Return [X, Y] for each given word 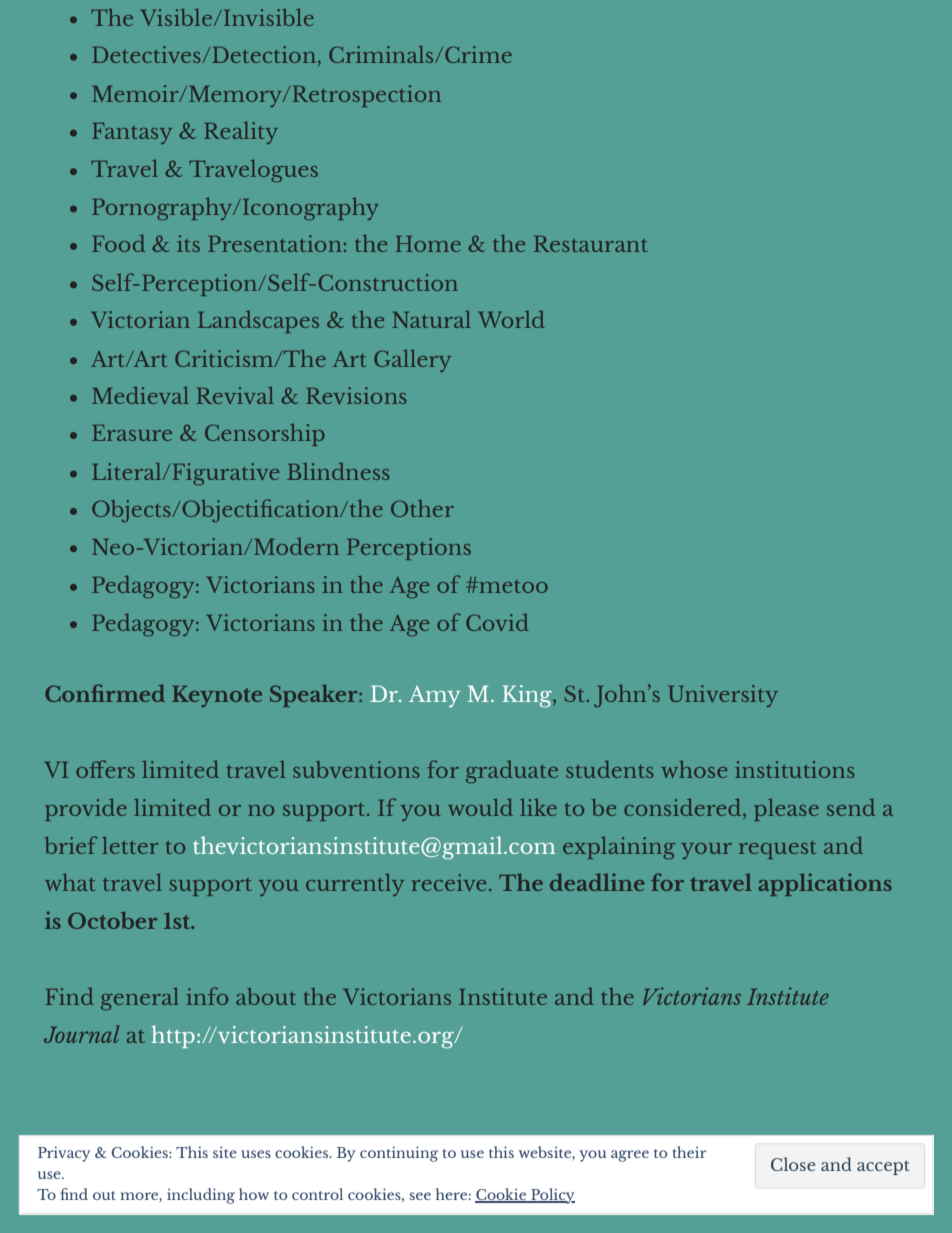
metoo [512, 586]
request [777, 850]
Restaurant [590, 244]
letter [130, 845]
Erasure [132, 433]
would [480, 807]
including [201, 1196]
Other [422, 508]
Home [428, 244]
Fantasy [132, 133]
